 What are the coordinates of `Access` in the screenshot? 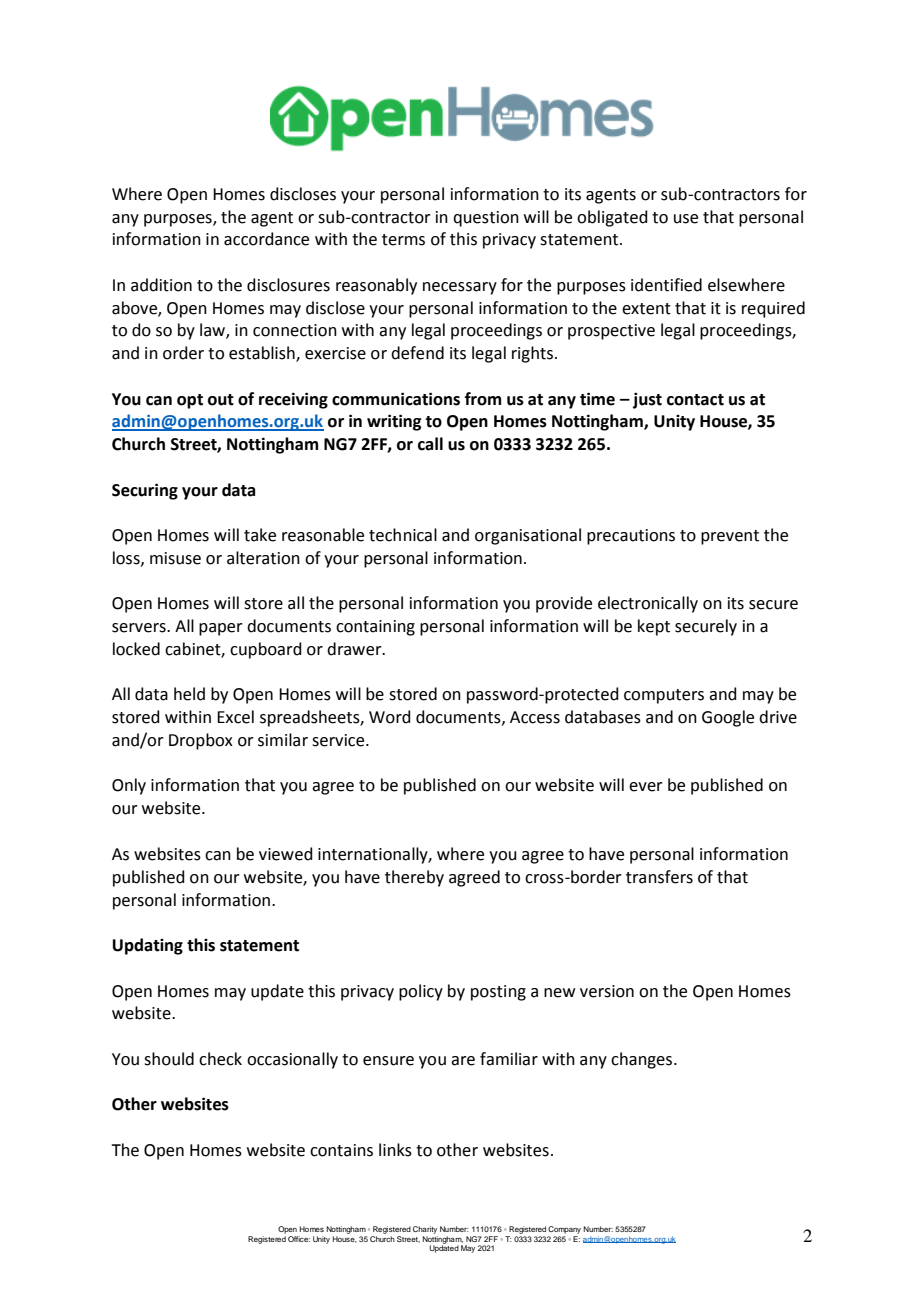 It's located at (535, 717).
